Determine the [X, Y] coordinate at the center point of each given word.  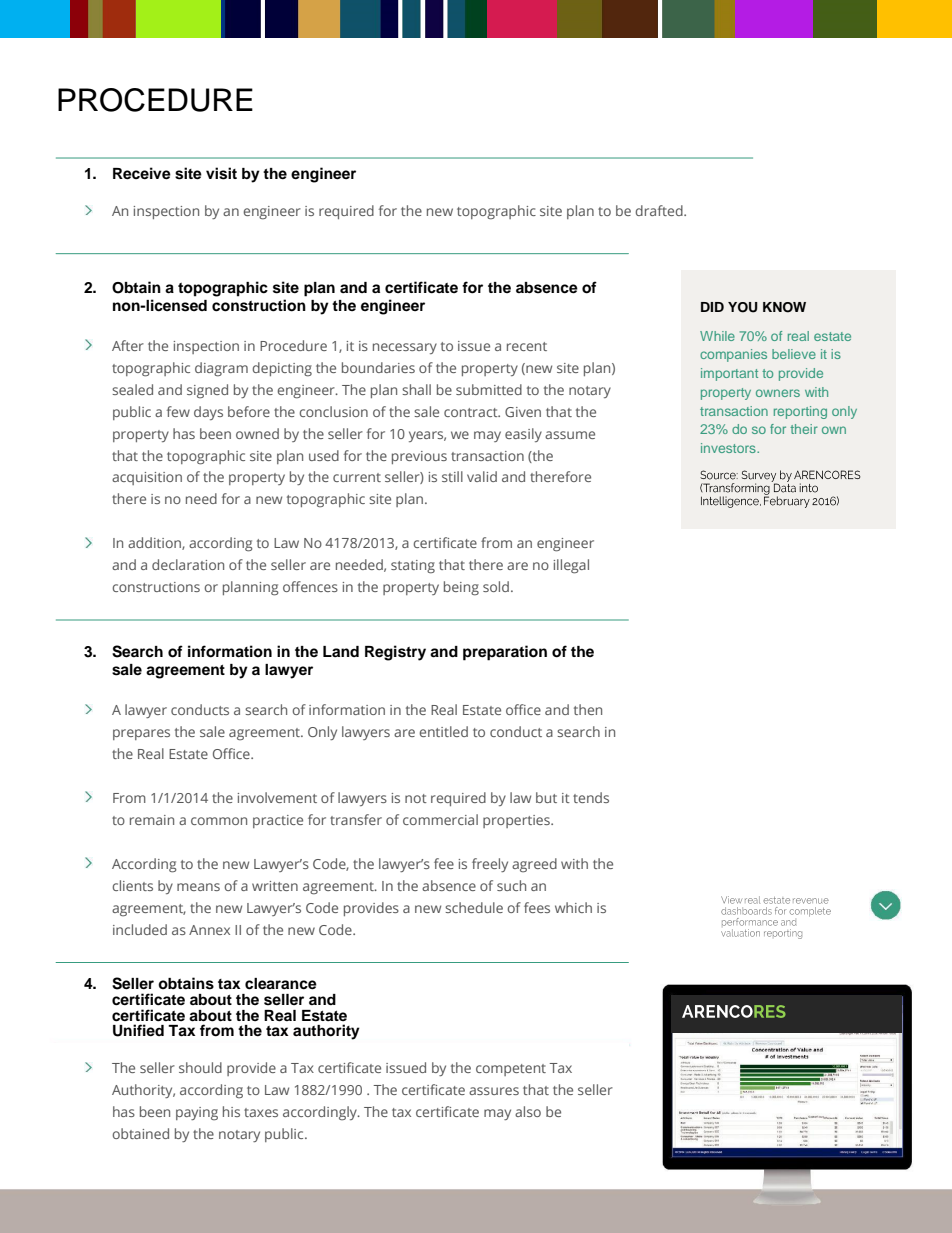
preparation [505, 653]
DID [712, 307]
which [573, 907]
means [198, 887]
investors [729, 448]
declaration [188, 564]
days [208, 413]
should [200, 1067]
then [588, 709]
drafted [660, 210]
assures [494, 1091]
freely [490, 865]
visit [221, 173]
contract [472, 412]
